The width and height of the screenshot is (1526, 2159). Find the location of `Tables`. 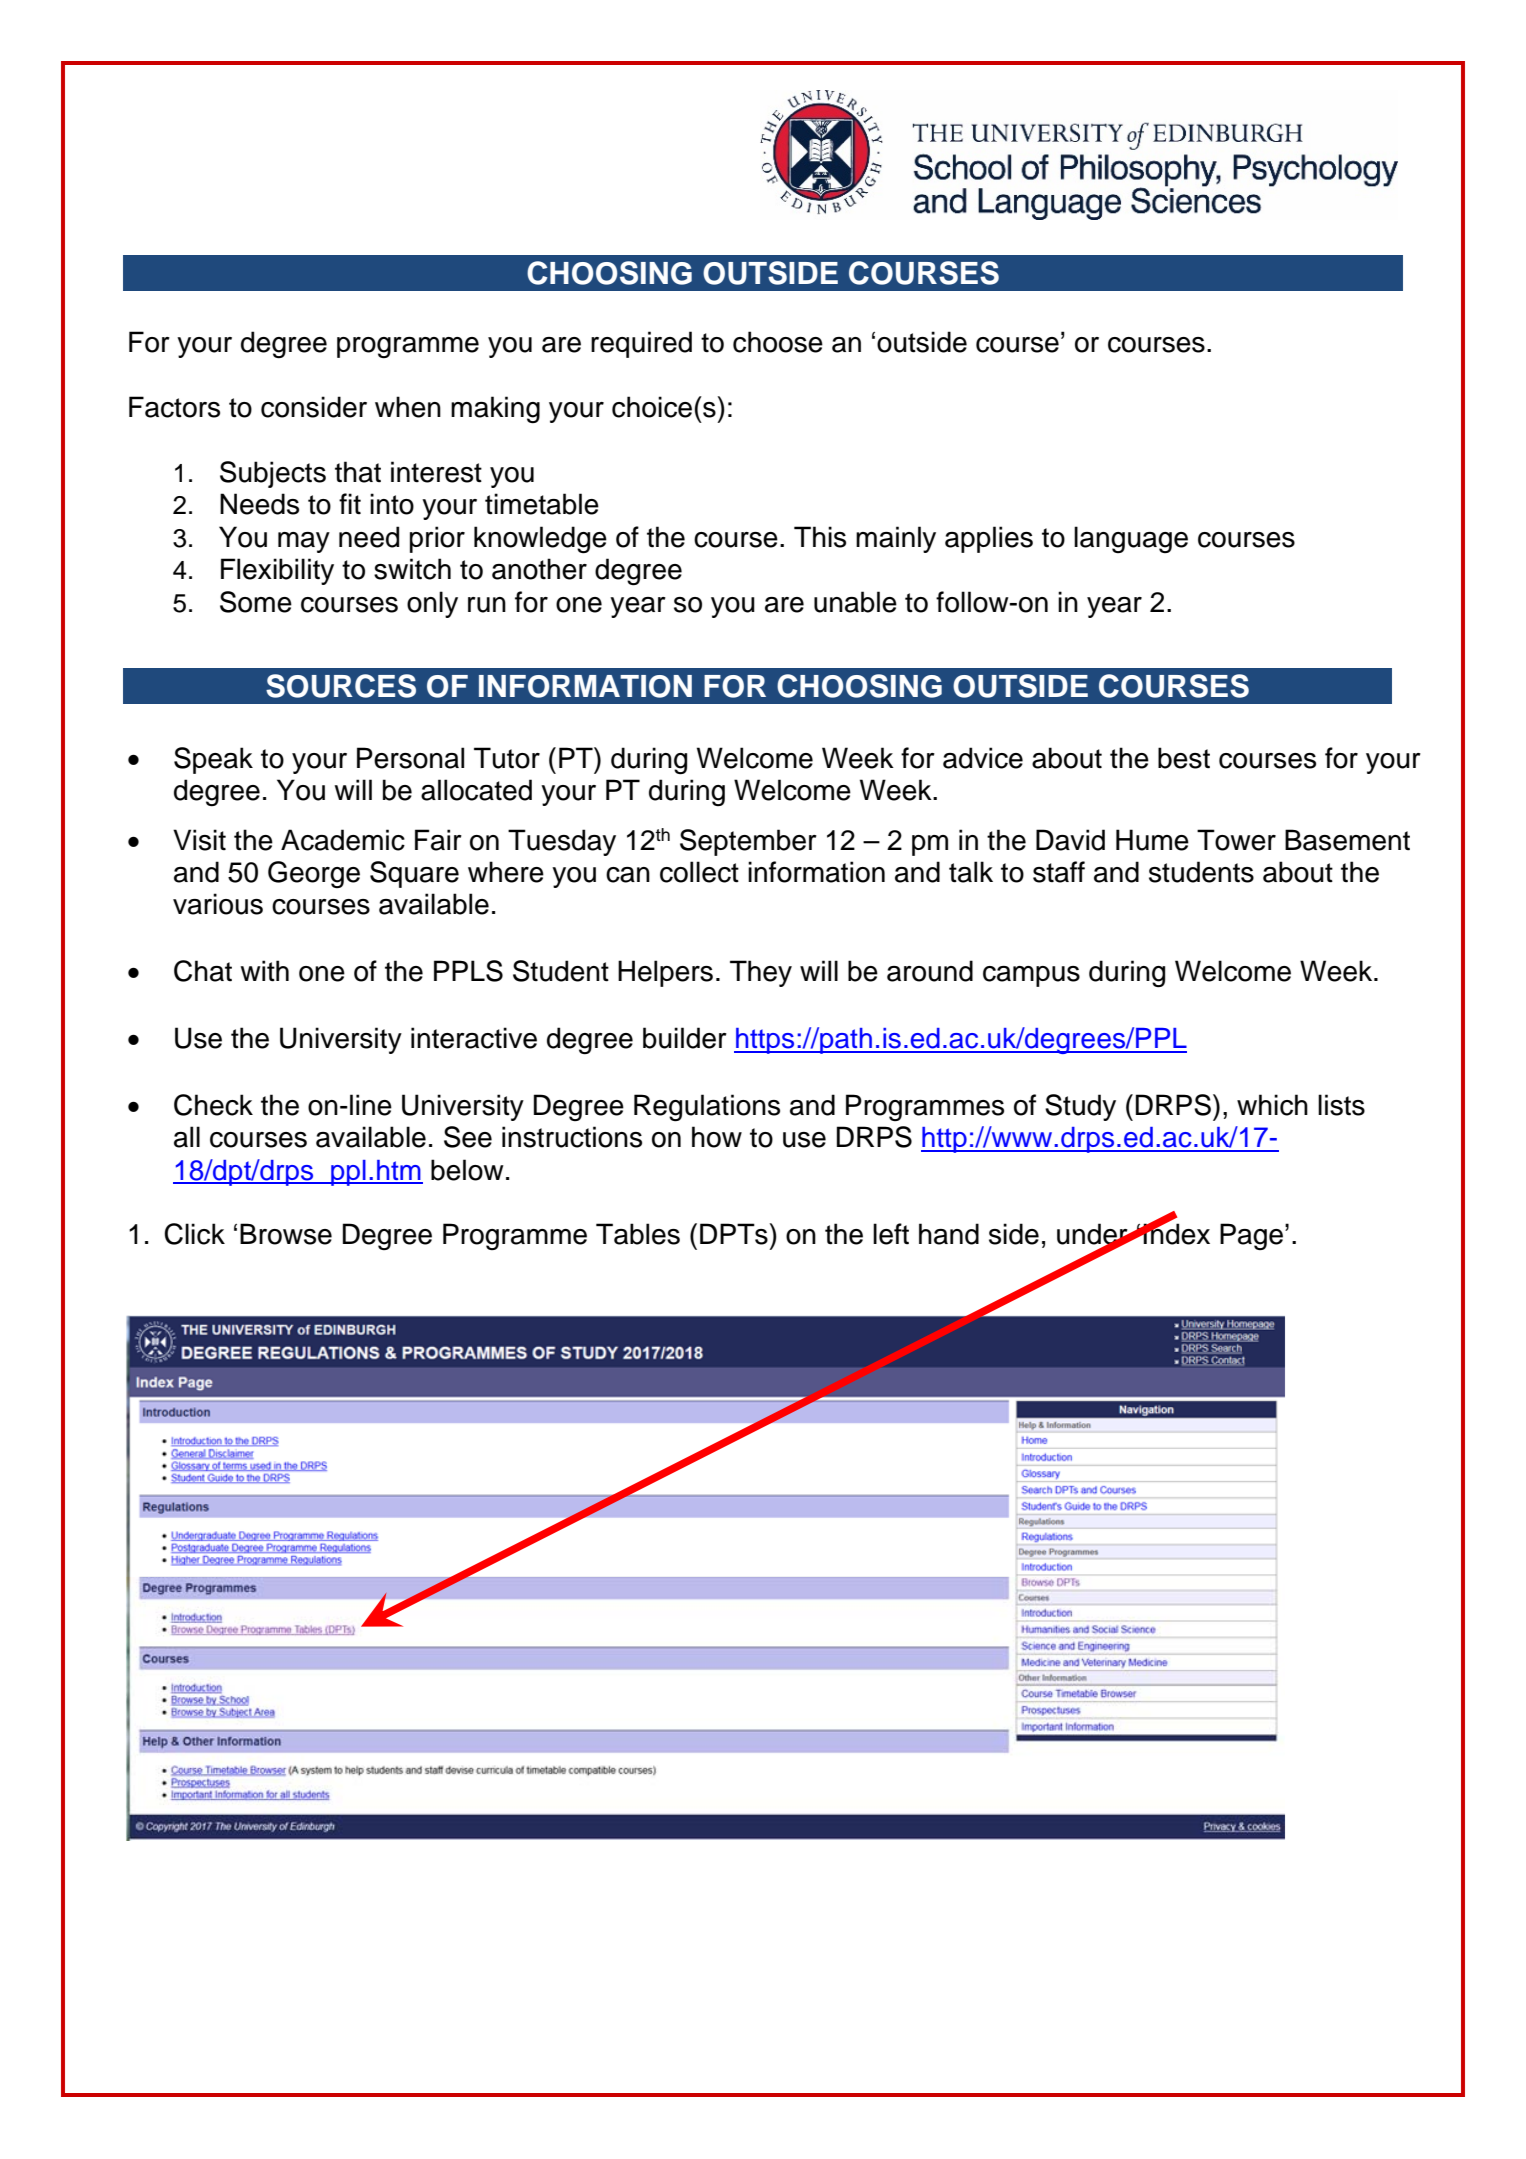

Tables is located at coordinates (638, 1234).
